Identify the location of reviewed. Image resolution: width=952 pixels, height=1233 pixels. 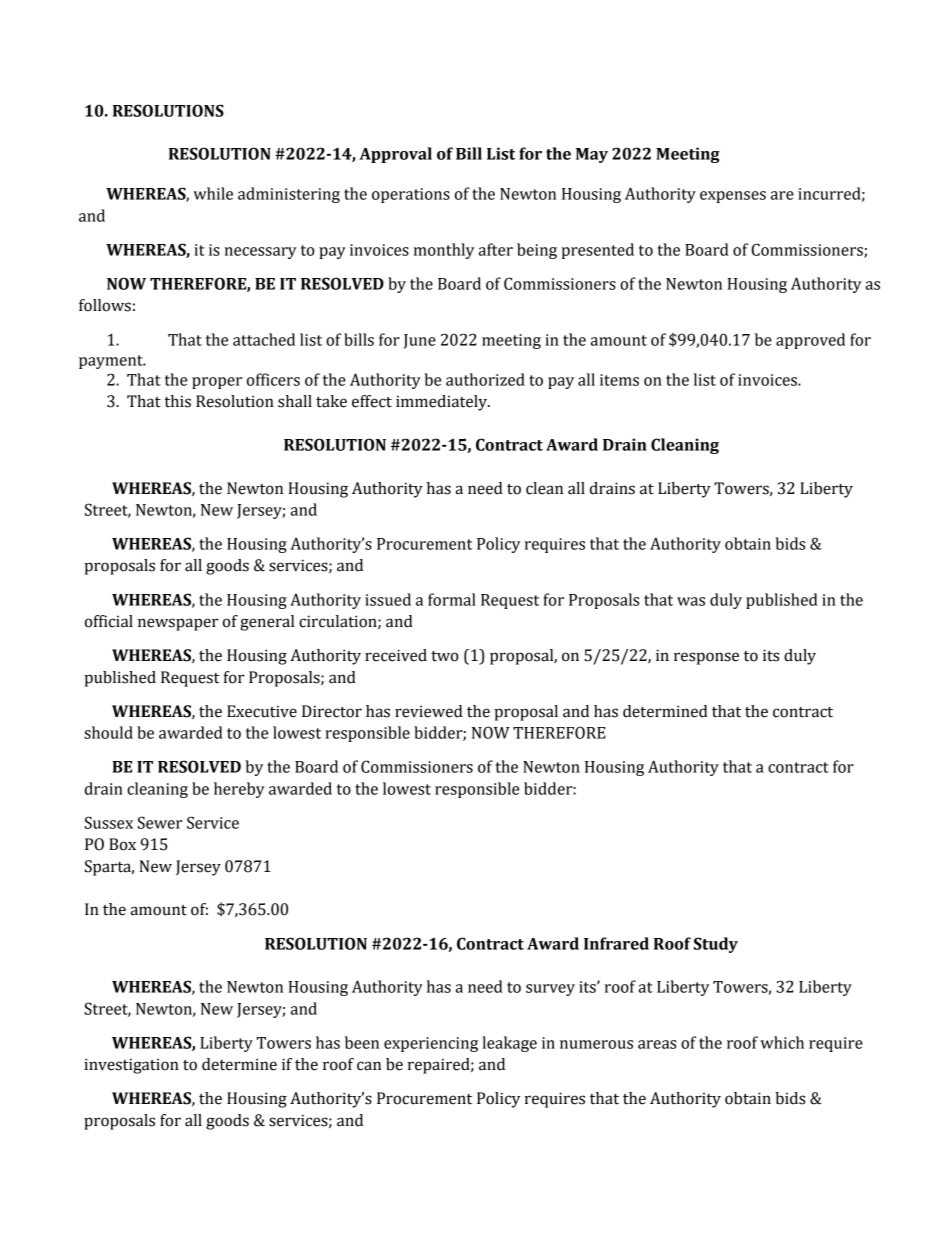
(429, 711).
